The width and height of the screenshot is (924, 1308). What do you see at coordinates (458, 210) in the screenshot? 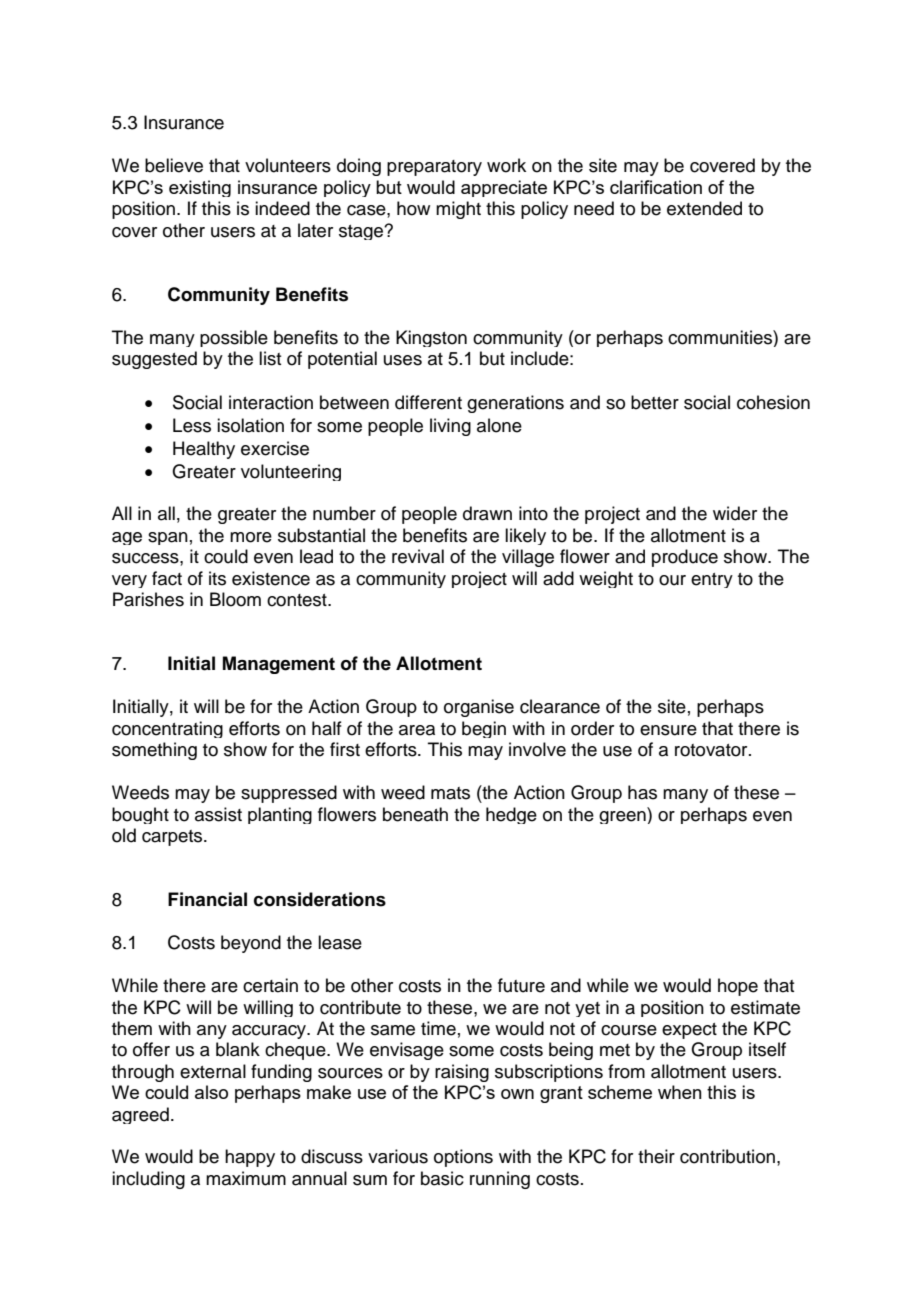
I see `might` at bounding box center [458, 210].
